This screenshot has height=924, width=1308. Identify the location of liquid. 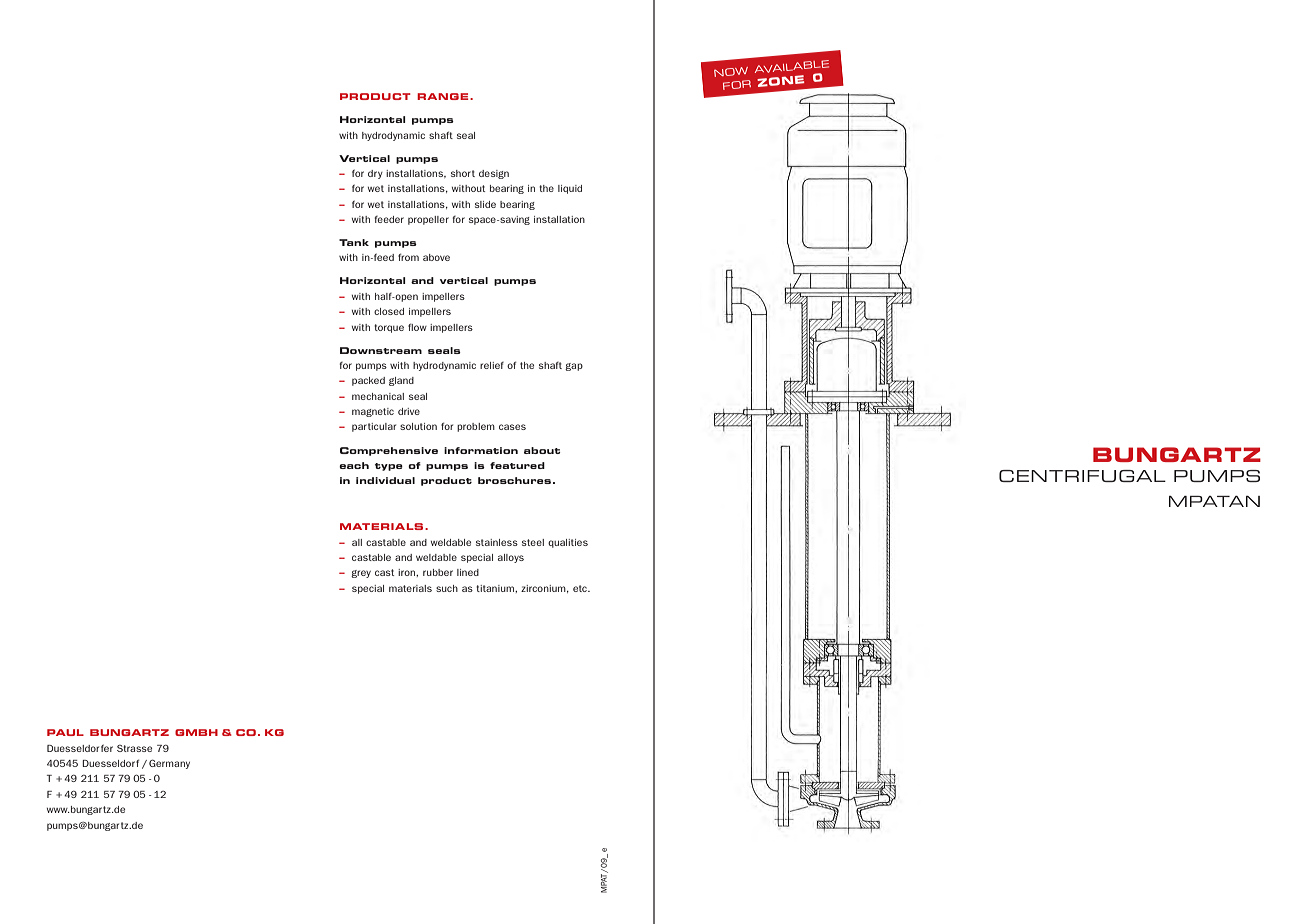
(570, 189).
